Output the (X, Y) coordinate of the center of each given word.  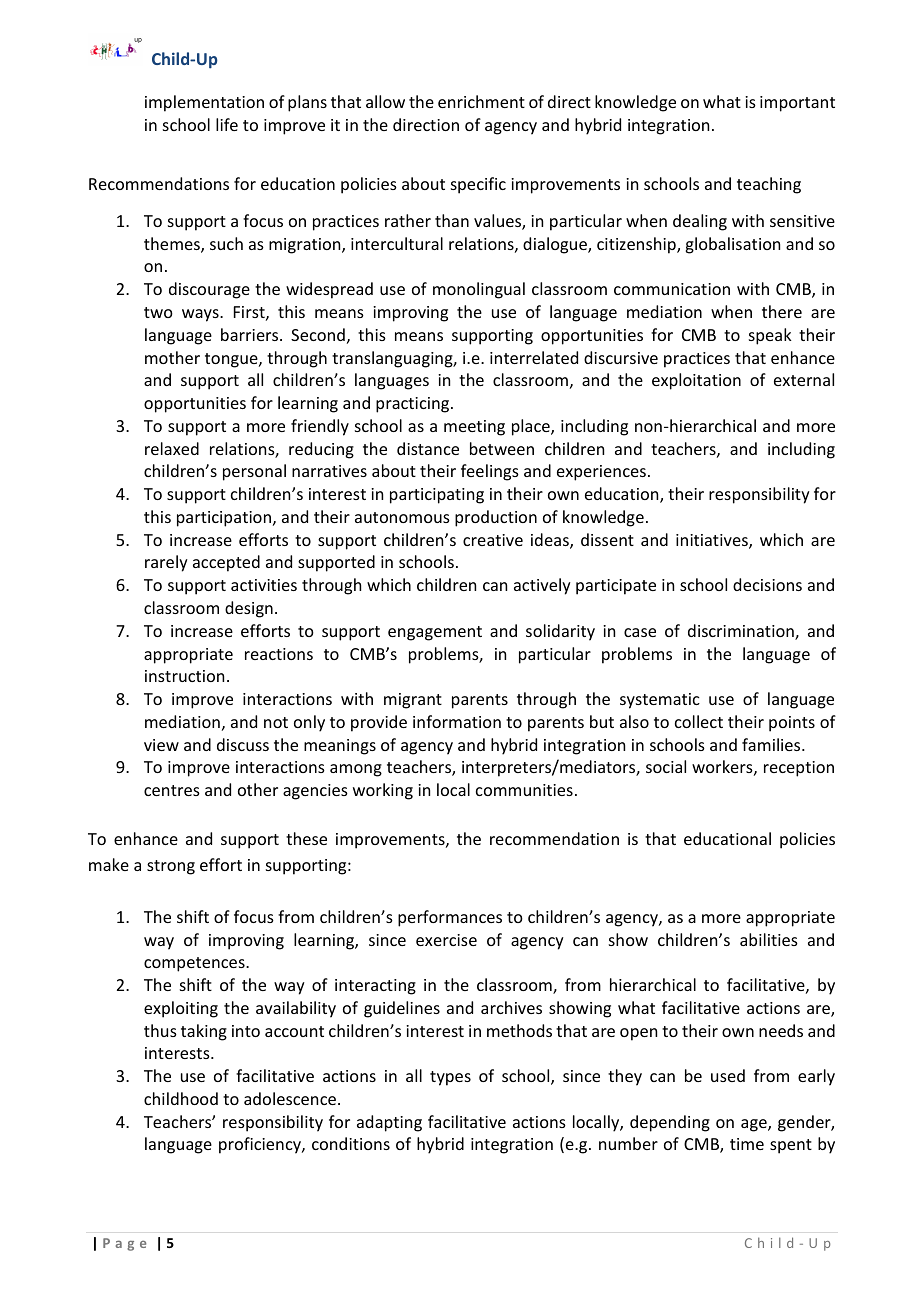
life (227, 124)
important (797, 104)
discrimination (742, 632)
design (249, 609)
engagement (435, 633)
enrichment (481, 101)
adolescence (290, 1098)
